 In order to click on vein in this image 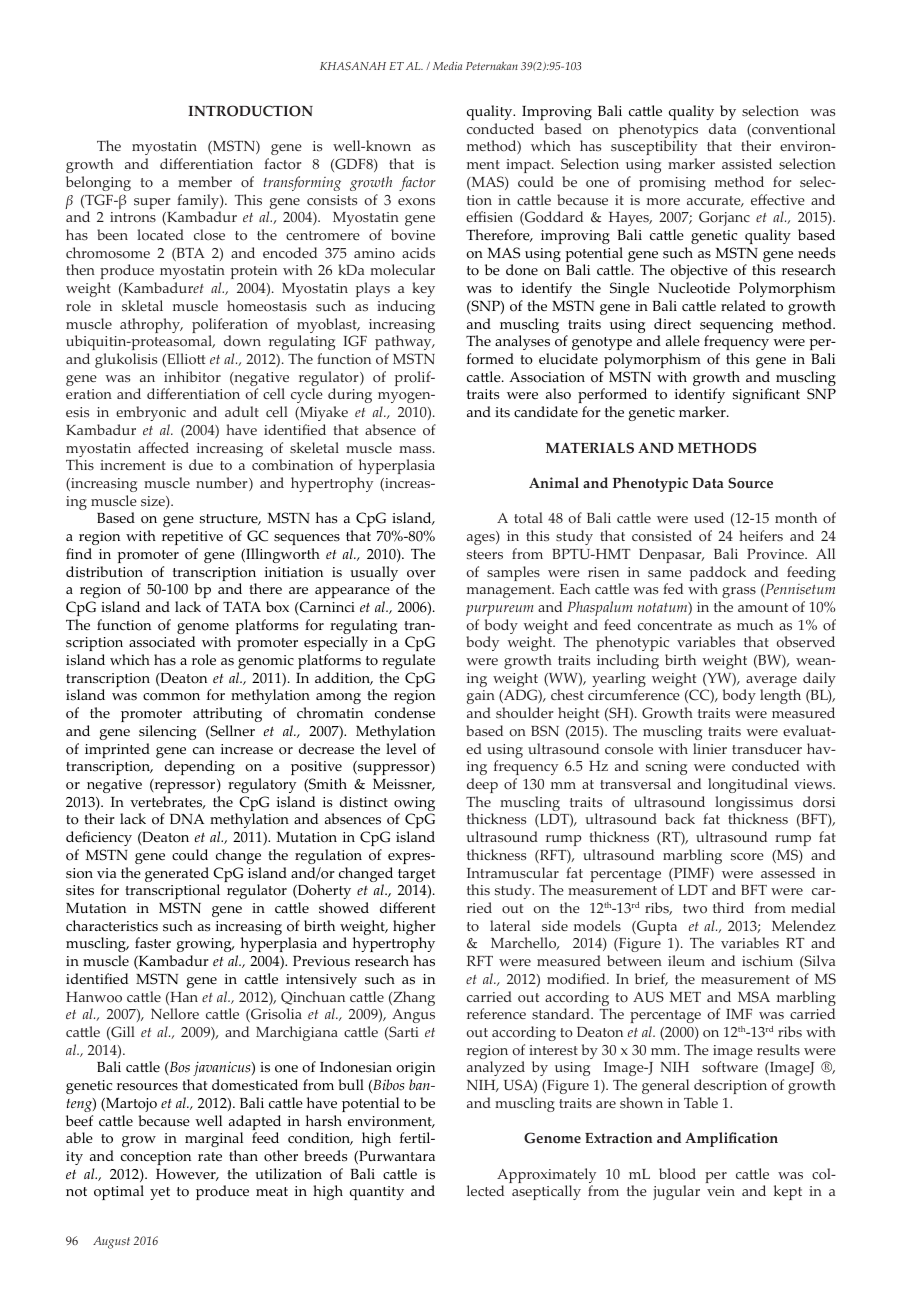, I will do `click(721, 1191)`.
